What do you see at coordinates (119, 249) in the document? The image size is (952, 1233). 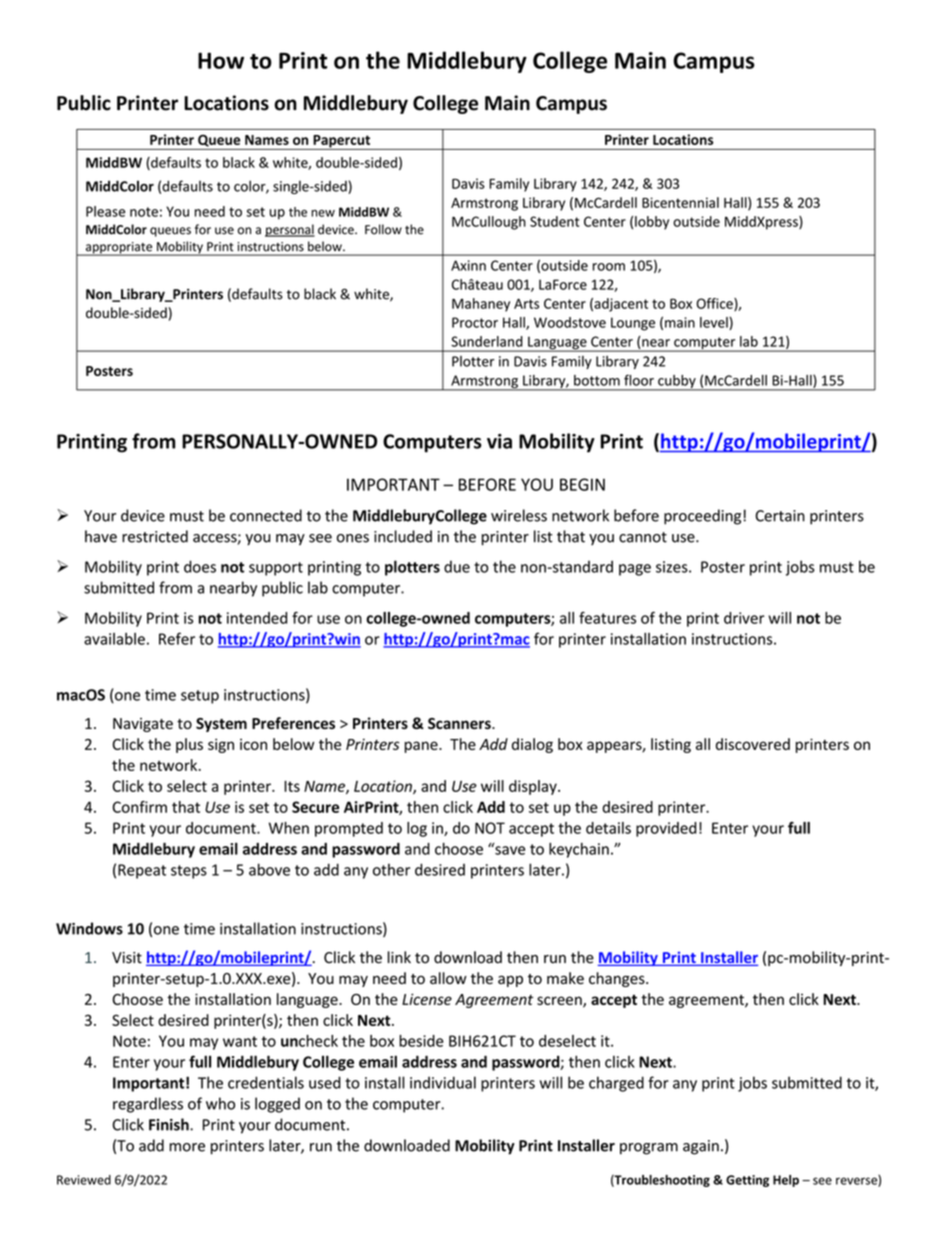 I see `appropriate` at bounding box center [119, 249].
